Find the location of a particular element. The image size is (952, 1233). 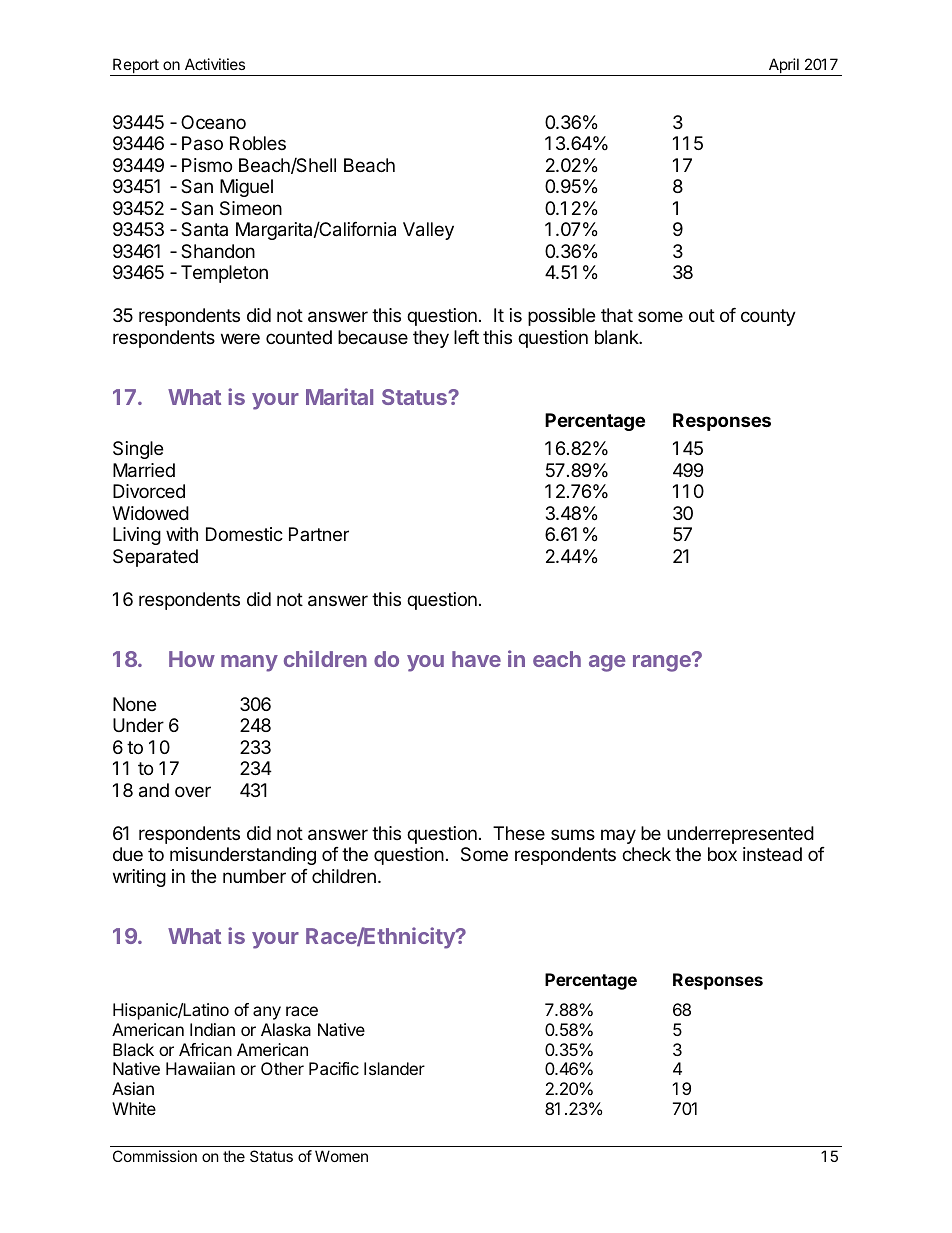

Commission is located at coordinates (155, 1156).
